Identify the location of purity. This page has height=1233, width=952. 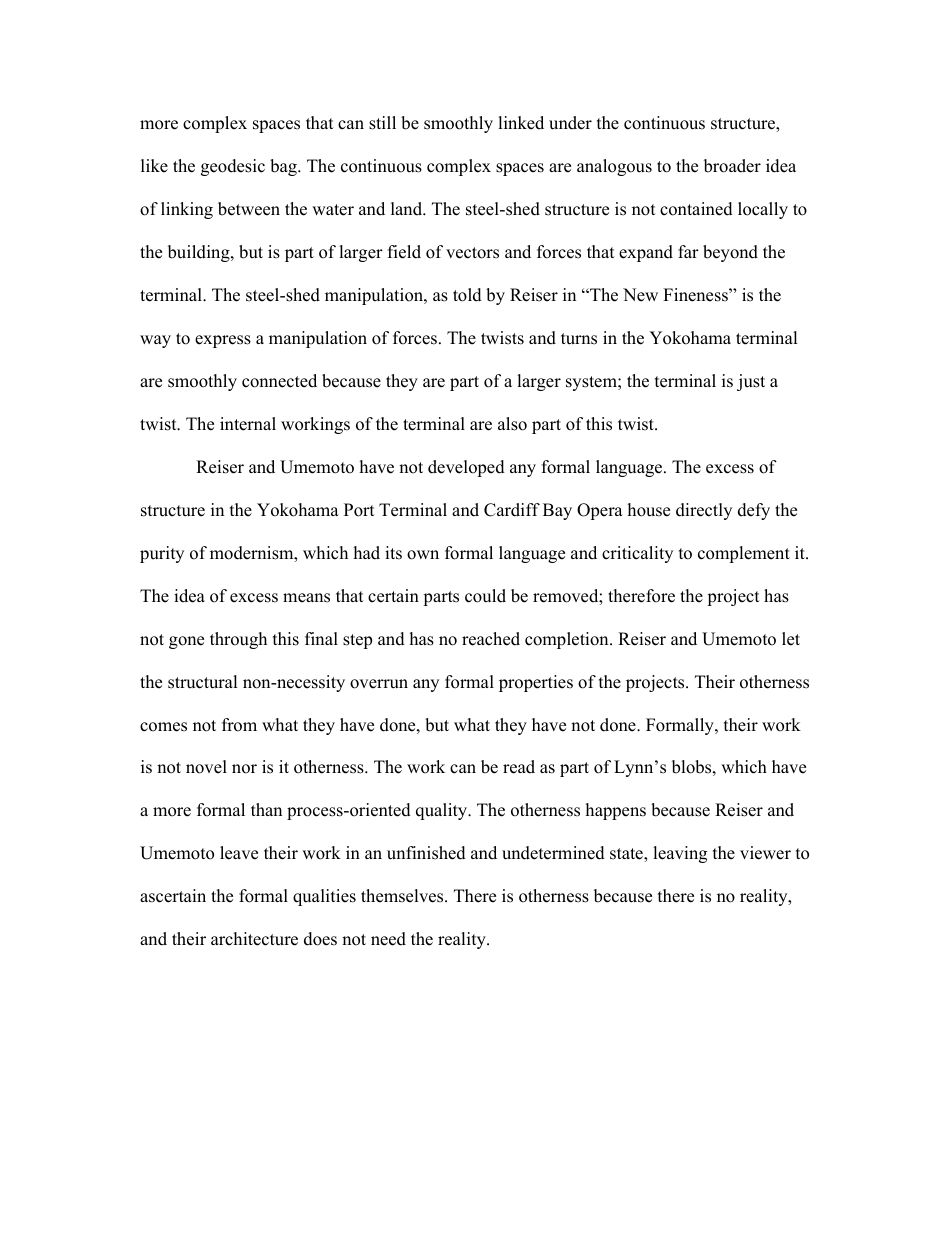
(162, 554).
